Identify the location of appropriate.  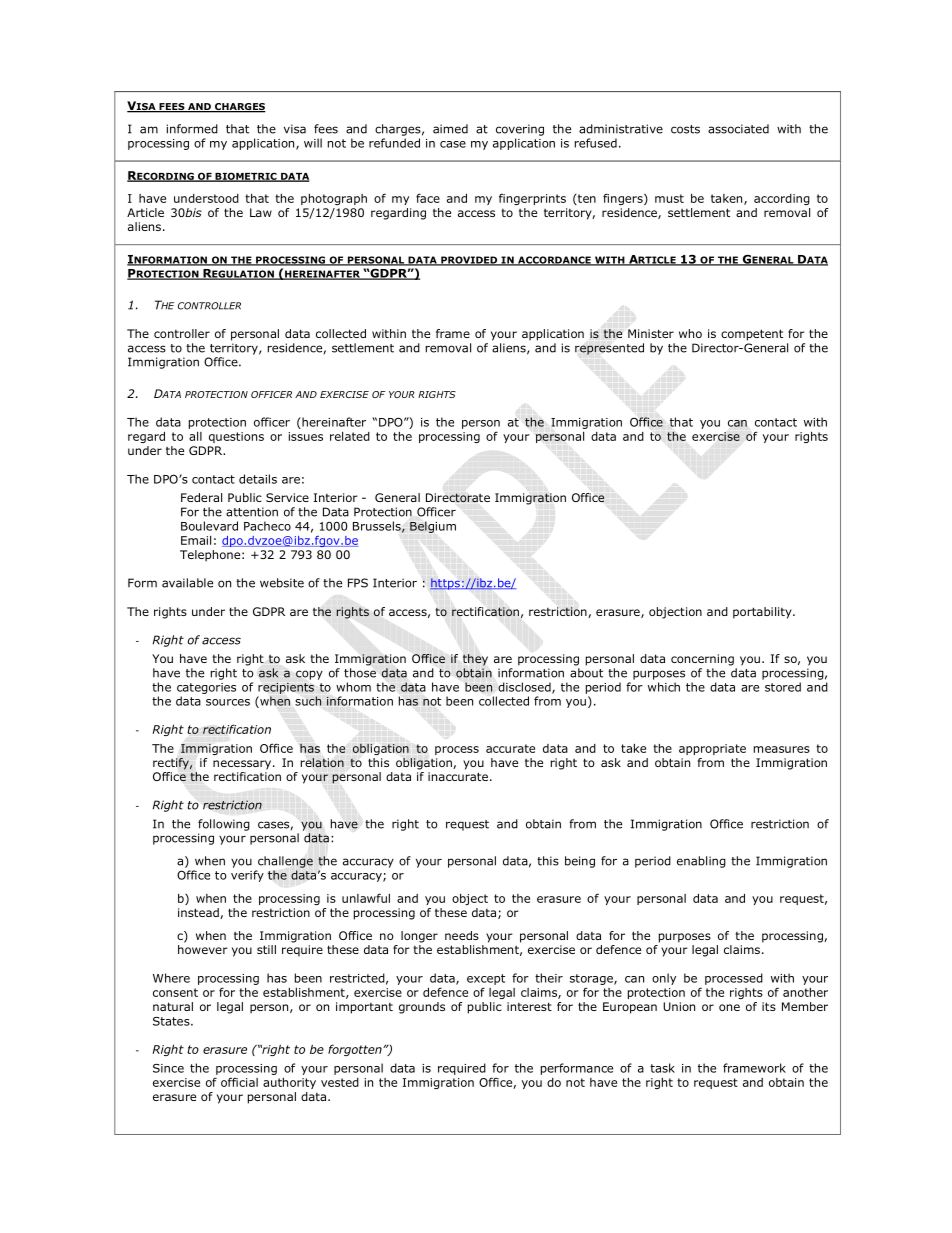
(712, 749).
